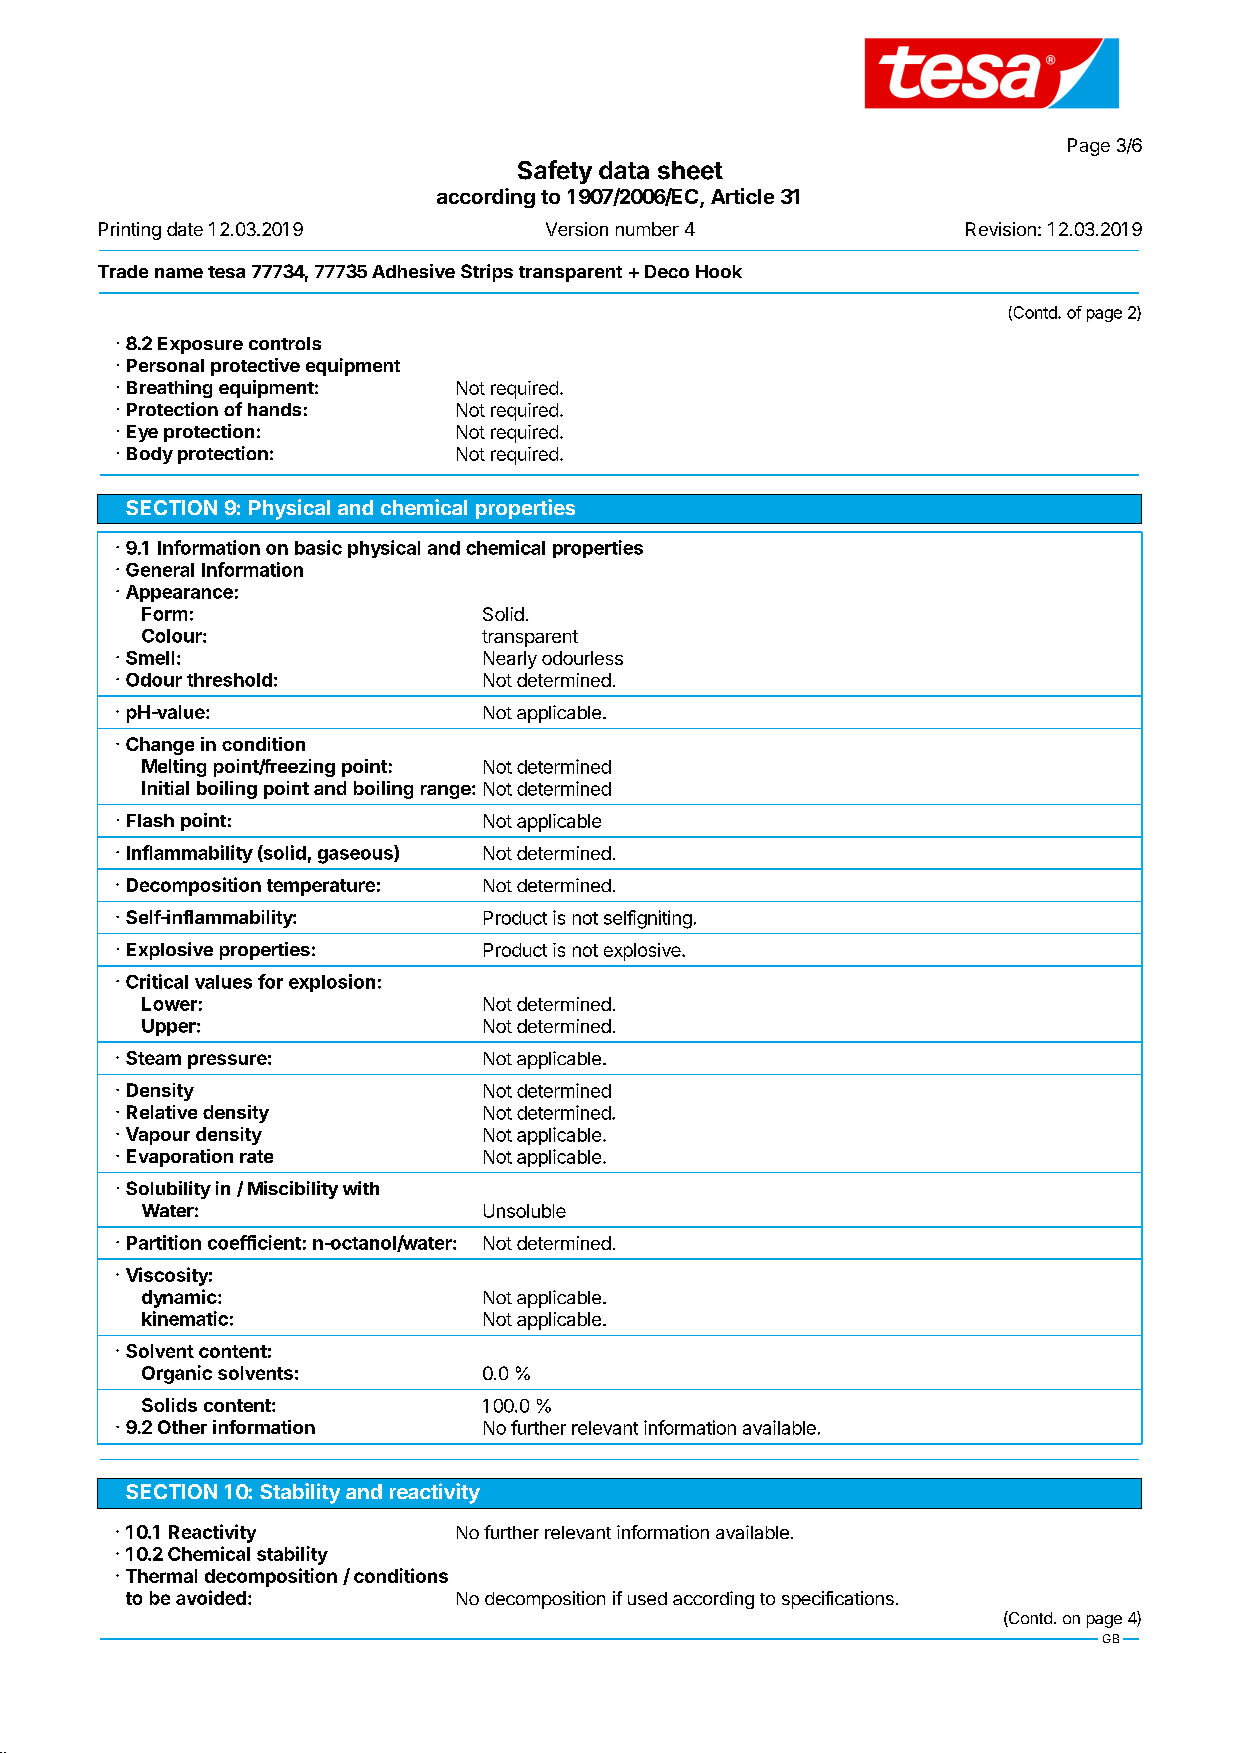  I want to click on avoided, so click(211, 1597).
